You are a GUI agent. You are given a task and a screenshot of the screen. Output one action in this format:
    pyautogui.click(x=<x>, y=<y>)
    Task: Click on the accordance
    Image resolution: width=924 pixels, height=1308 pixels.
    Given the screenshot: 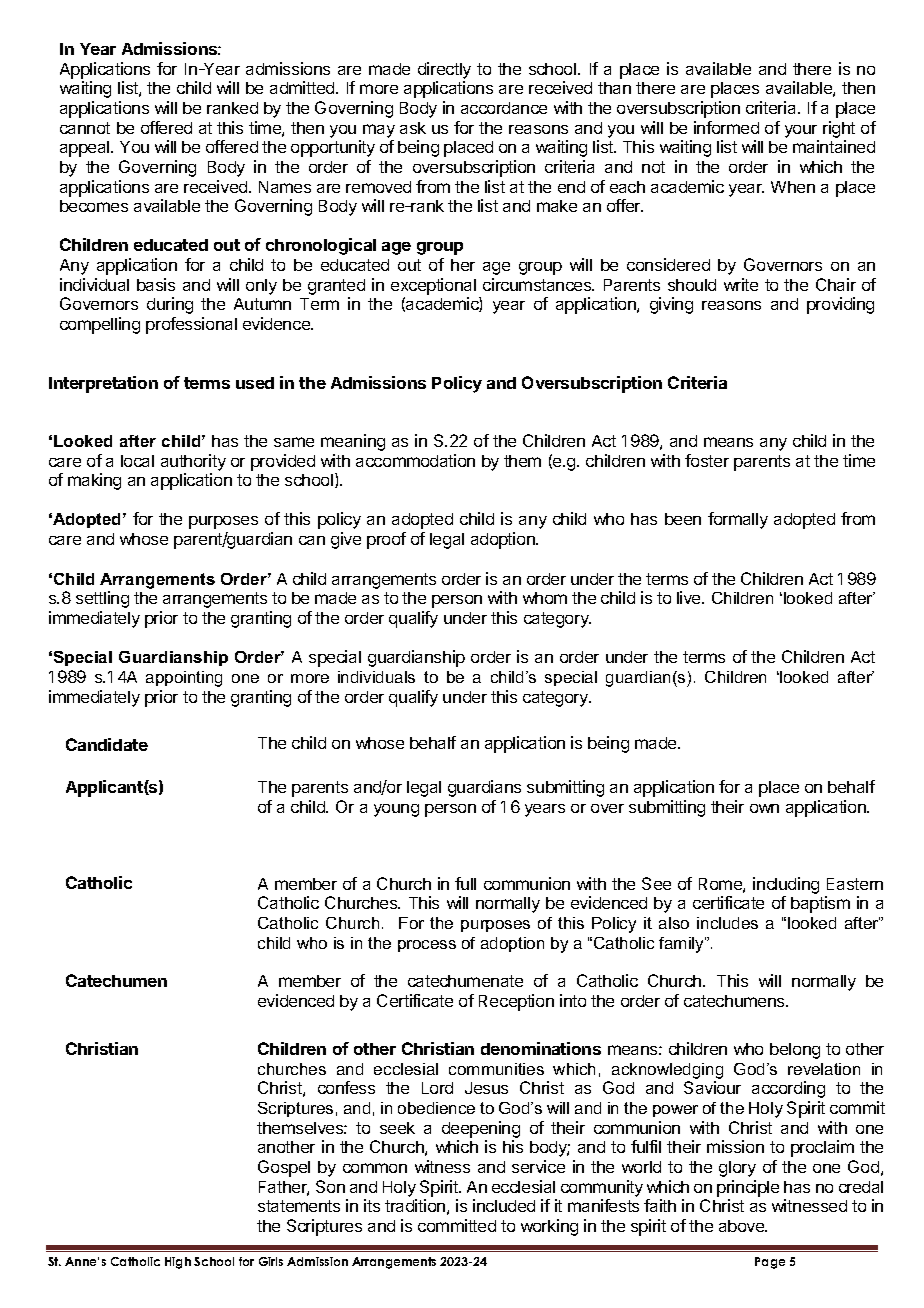 What is the action you would take?
    pyautogui.click(x=504, y=108)
